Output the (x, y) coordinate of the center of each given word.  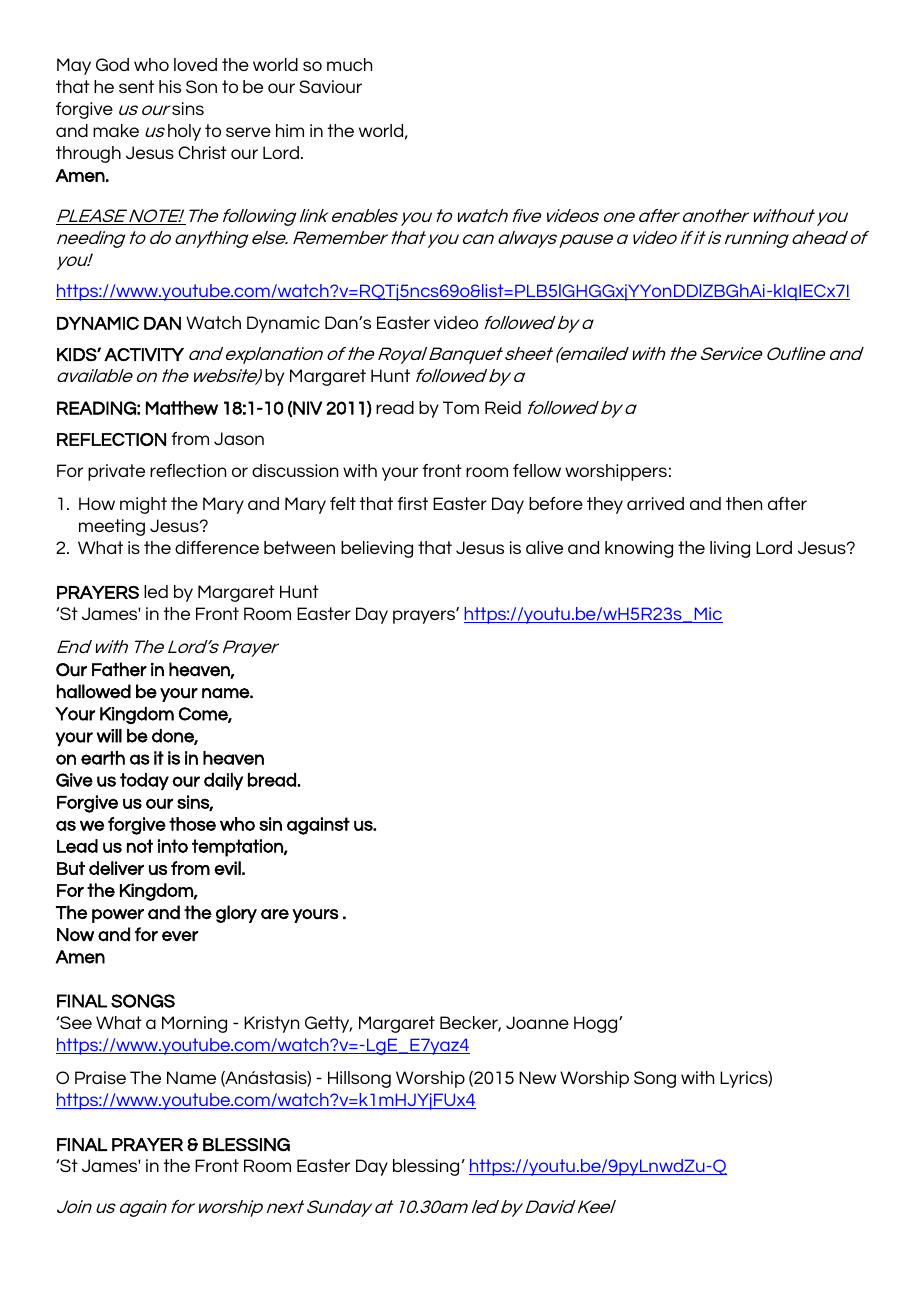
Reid (503, 407)
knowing (639, 549)
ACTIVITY (144, 354)
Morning (194, 1024)
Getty (328, 1024)
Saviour (330, 86)
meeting (112, 527)
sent (136, 86)
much (349, 64)
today (144, 781)
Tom (461, 407)
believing (377, 549)
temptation (238, 848)
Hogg (597, 1024)
